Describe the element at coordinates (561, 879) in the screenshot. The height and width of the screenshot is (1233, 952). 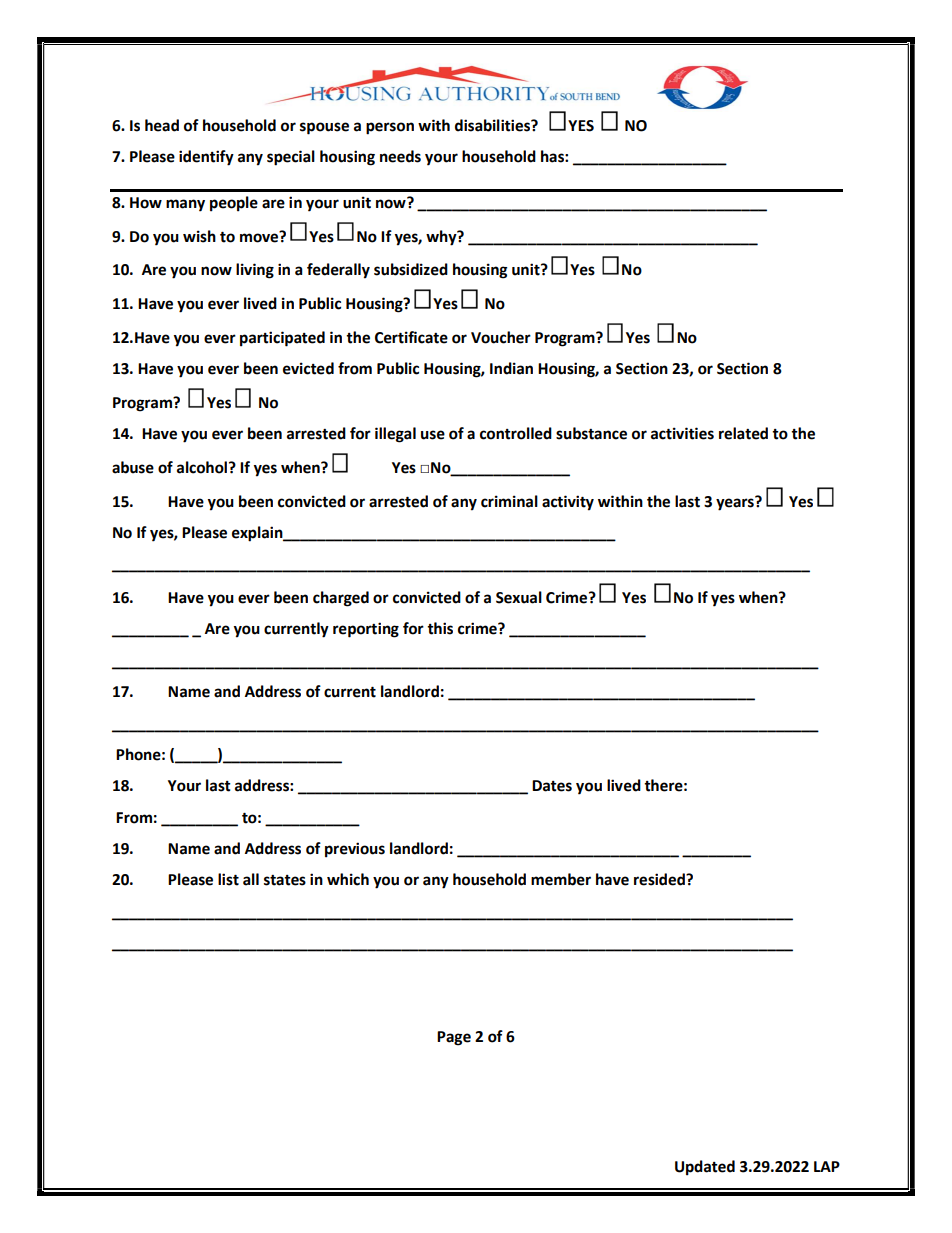
I see `member` at that location.
